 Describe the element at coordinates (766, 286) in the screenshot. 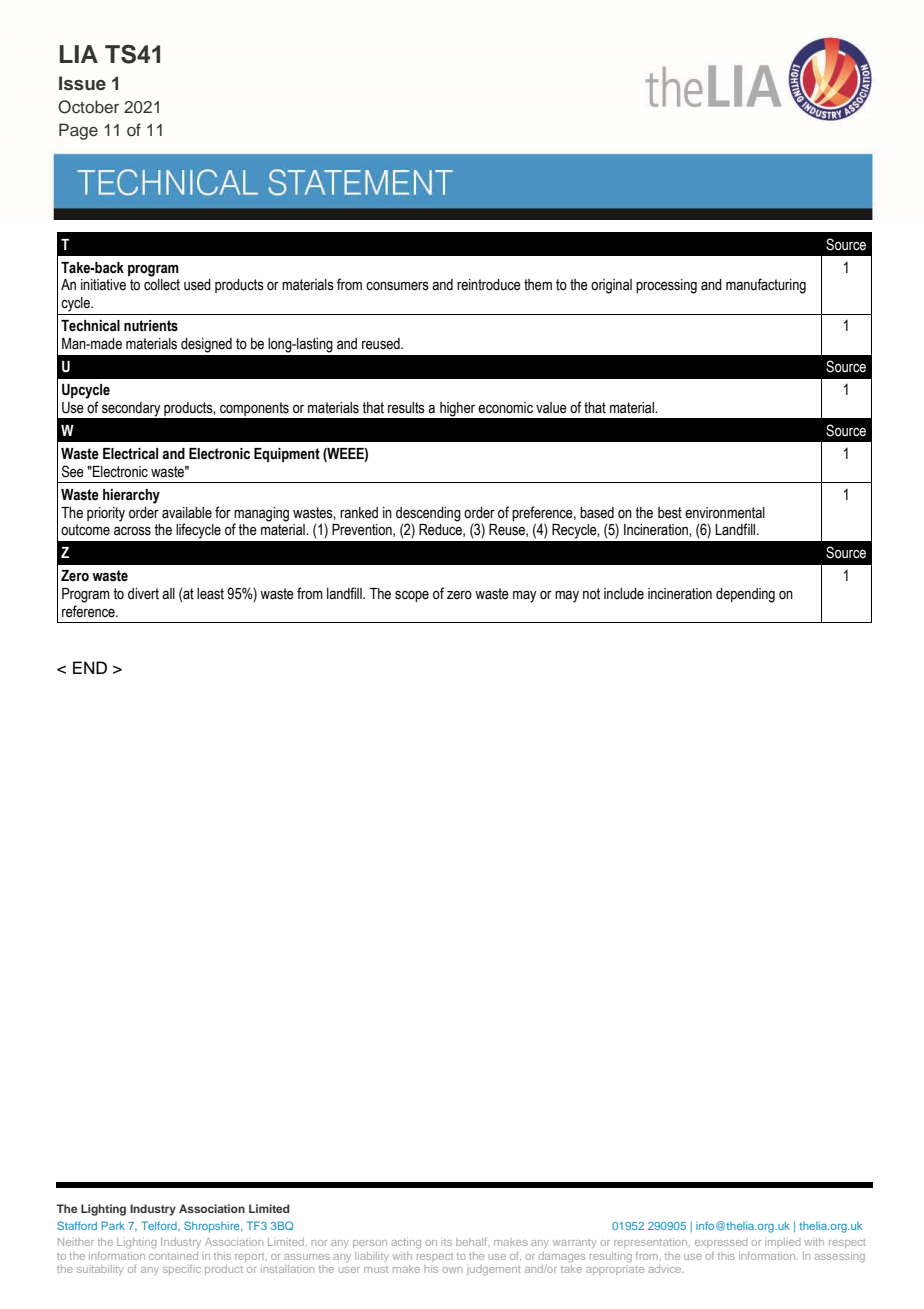

I see `manufacturing` at that location.
